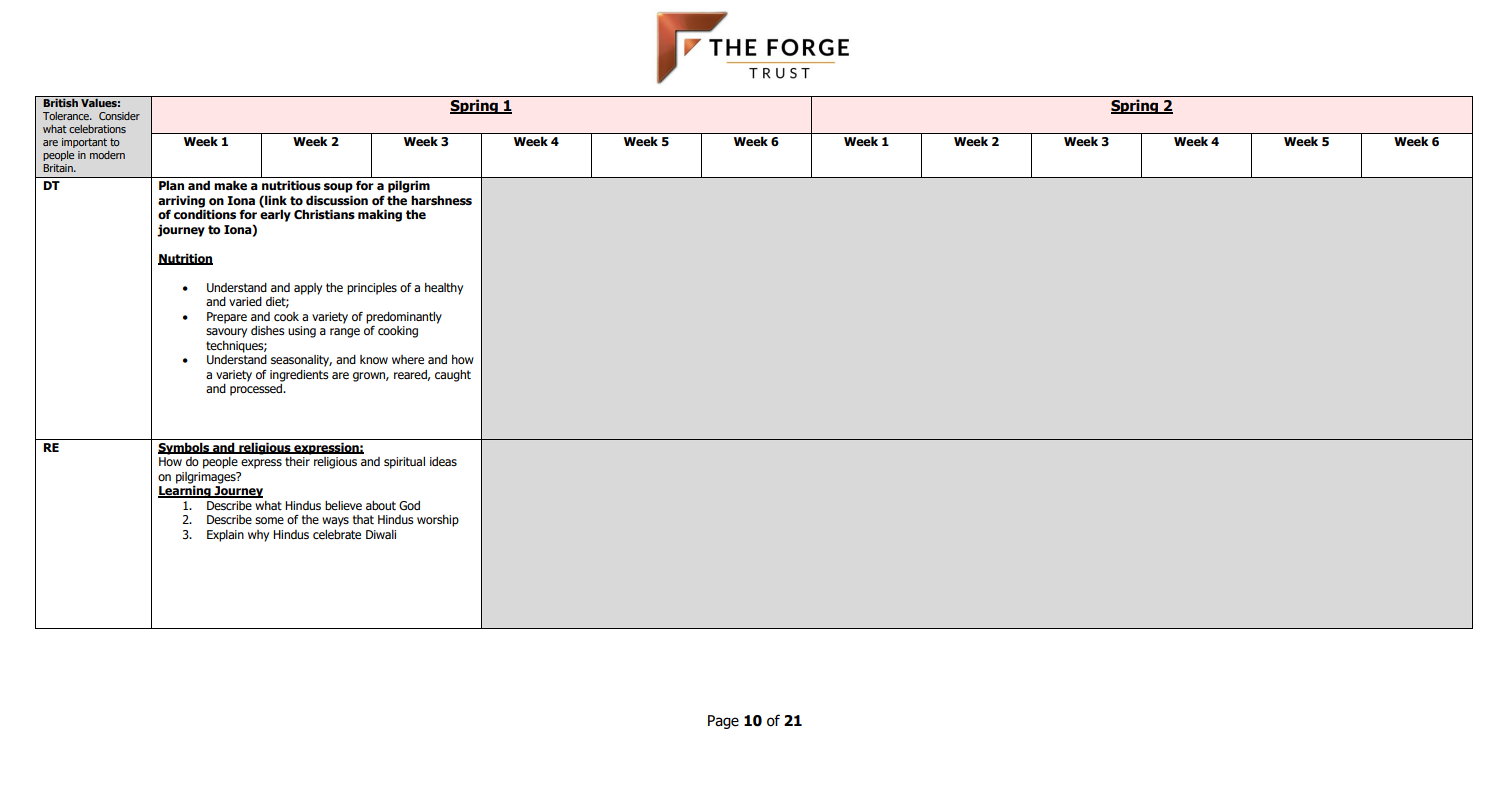 This page has height=794, width=1512. Describe the element at coordinates (441, 200) in the page. I see `harshness` at that location.
